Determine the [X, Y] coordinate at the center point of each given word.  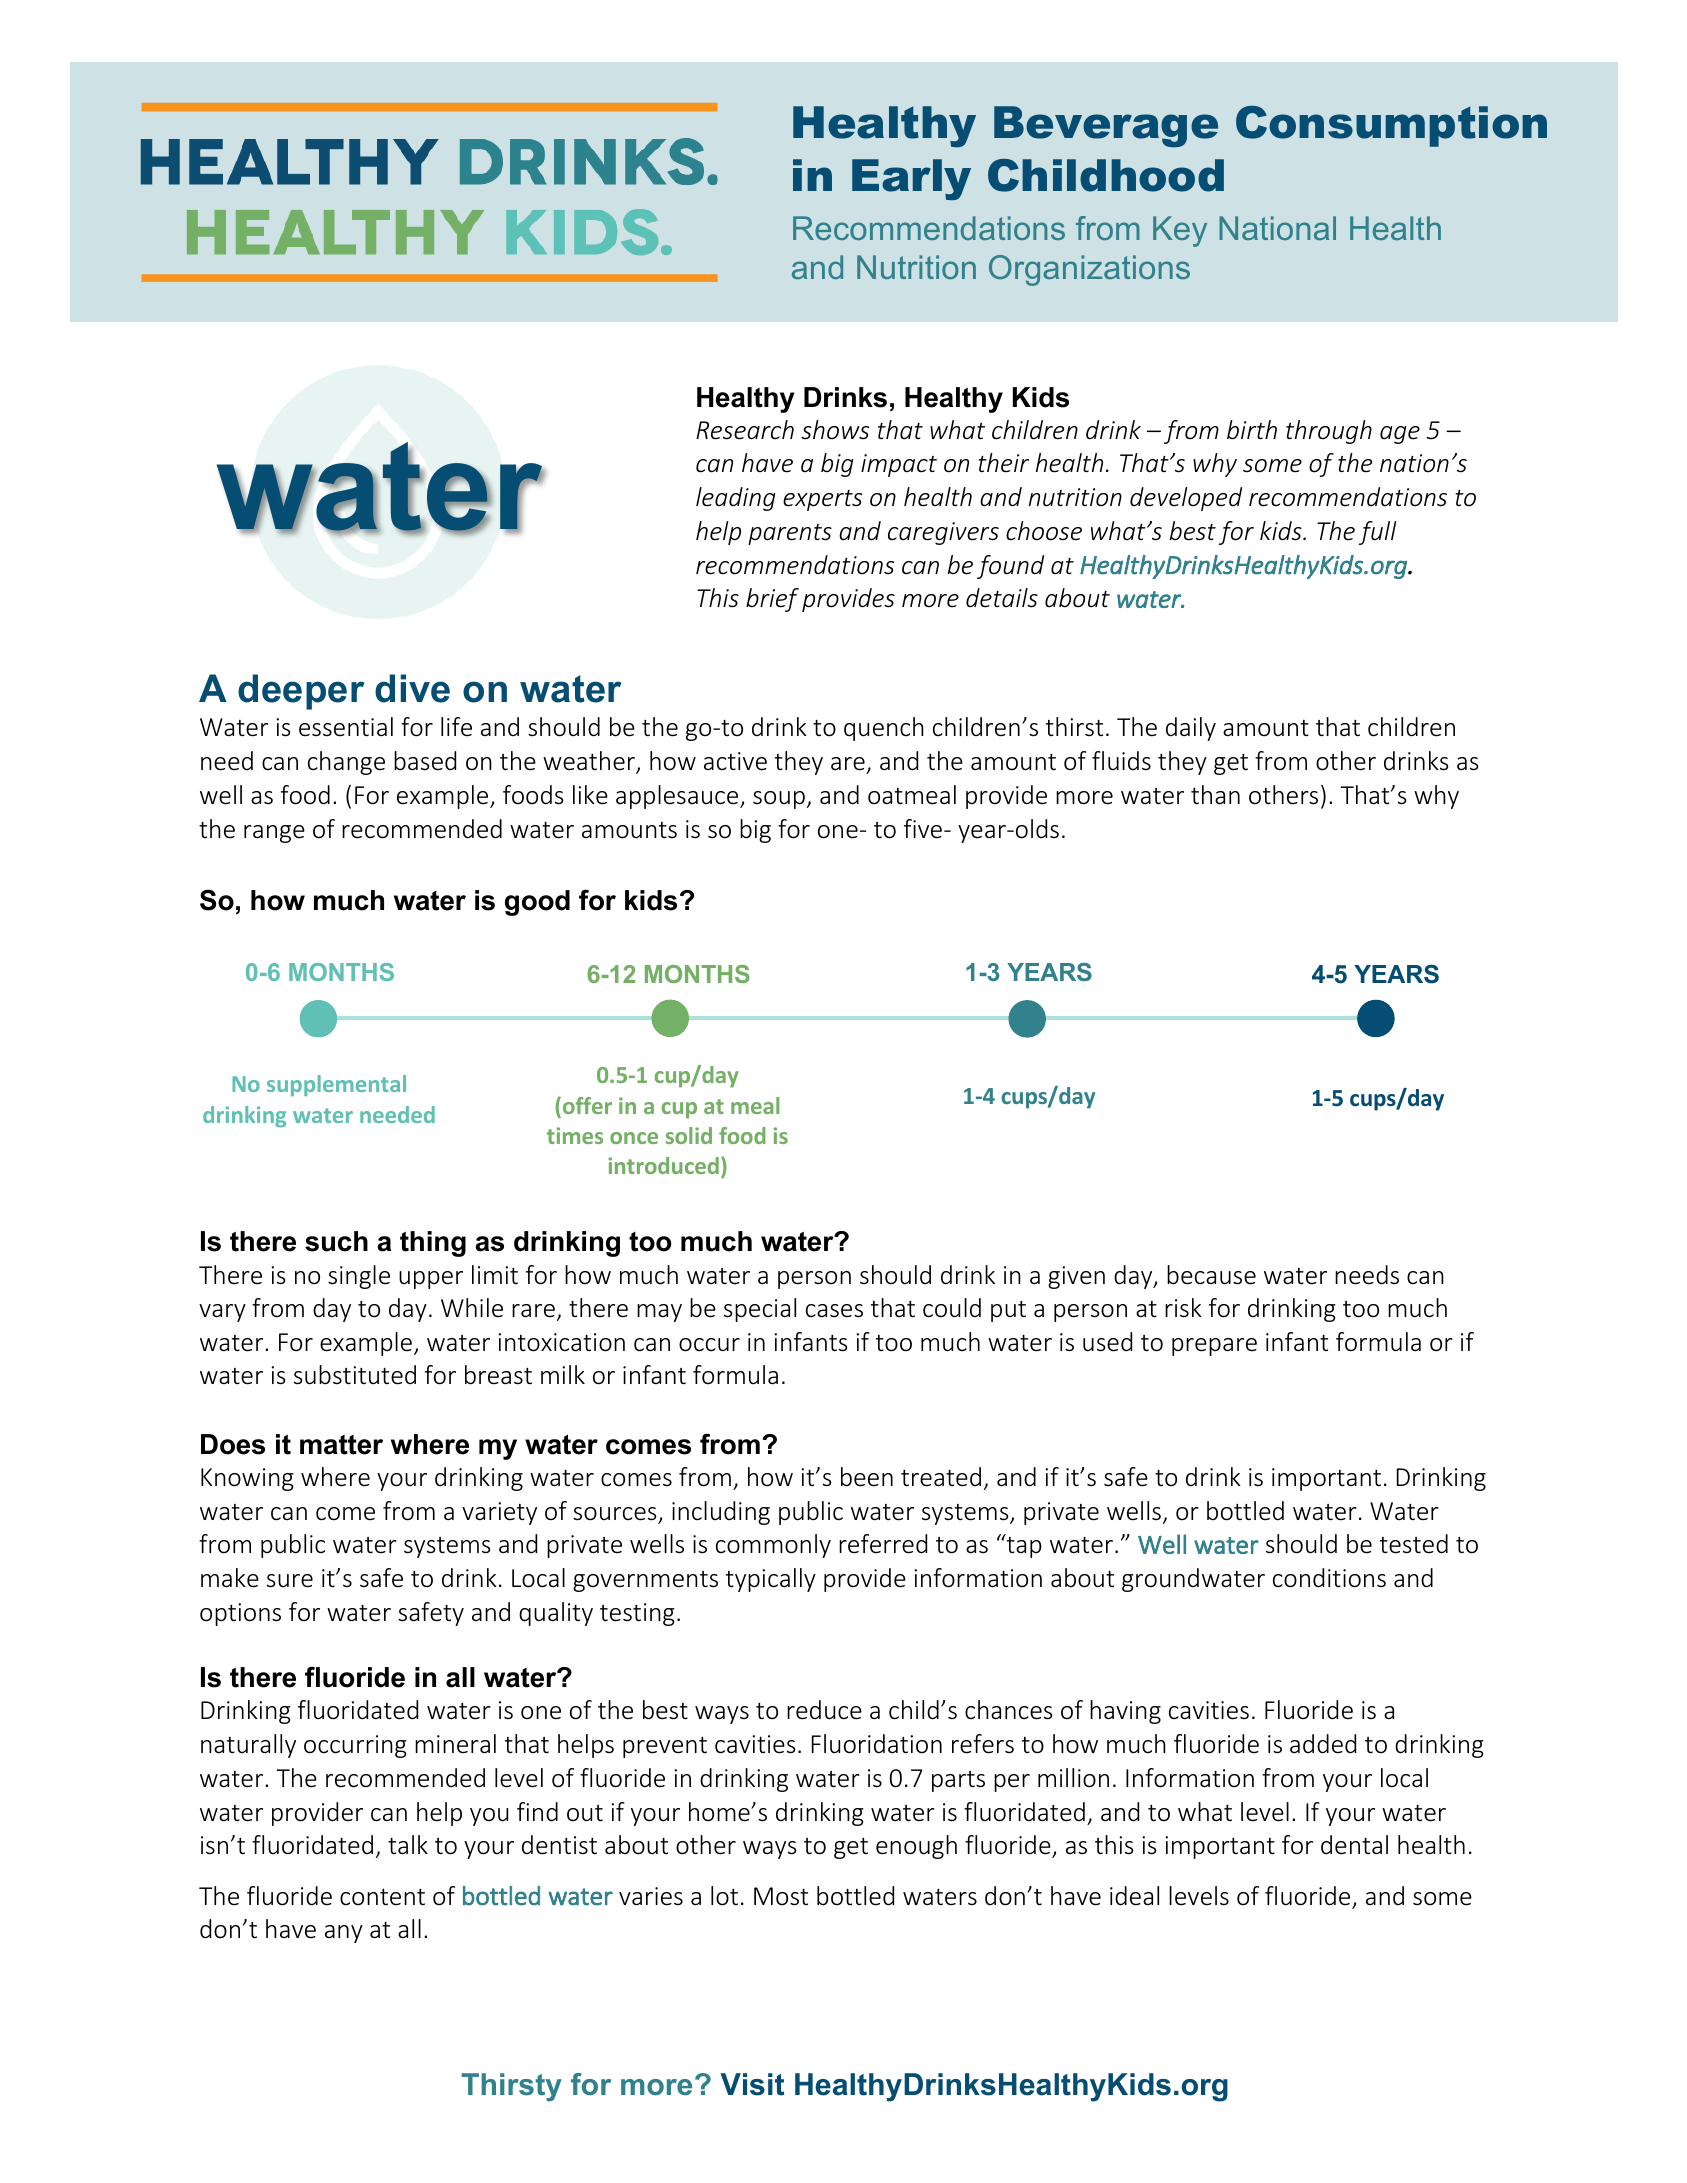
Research [745, 430]
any [344, 1934]
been [867, 1477]
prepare [1214, 1347]
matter [341, 1445]
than [1215, 794]
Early [911, 179]
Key [1180, 231]
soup [779, 800]
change [346, 763]
